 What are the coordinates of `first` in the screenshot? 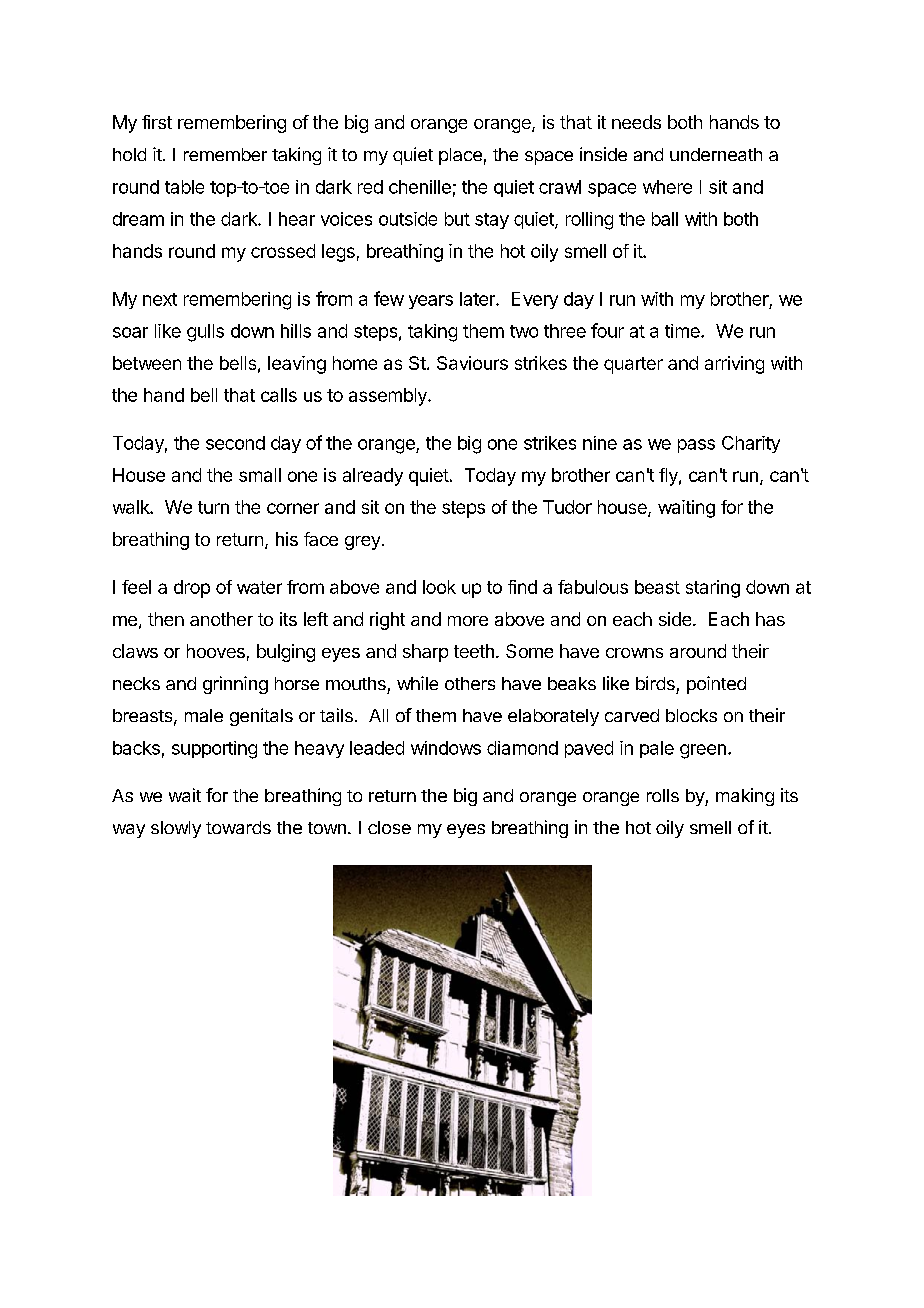 It's located at (157, 122).
